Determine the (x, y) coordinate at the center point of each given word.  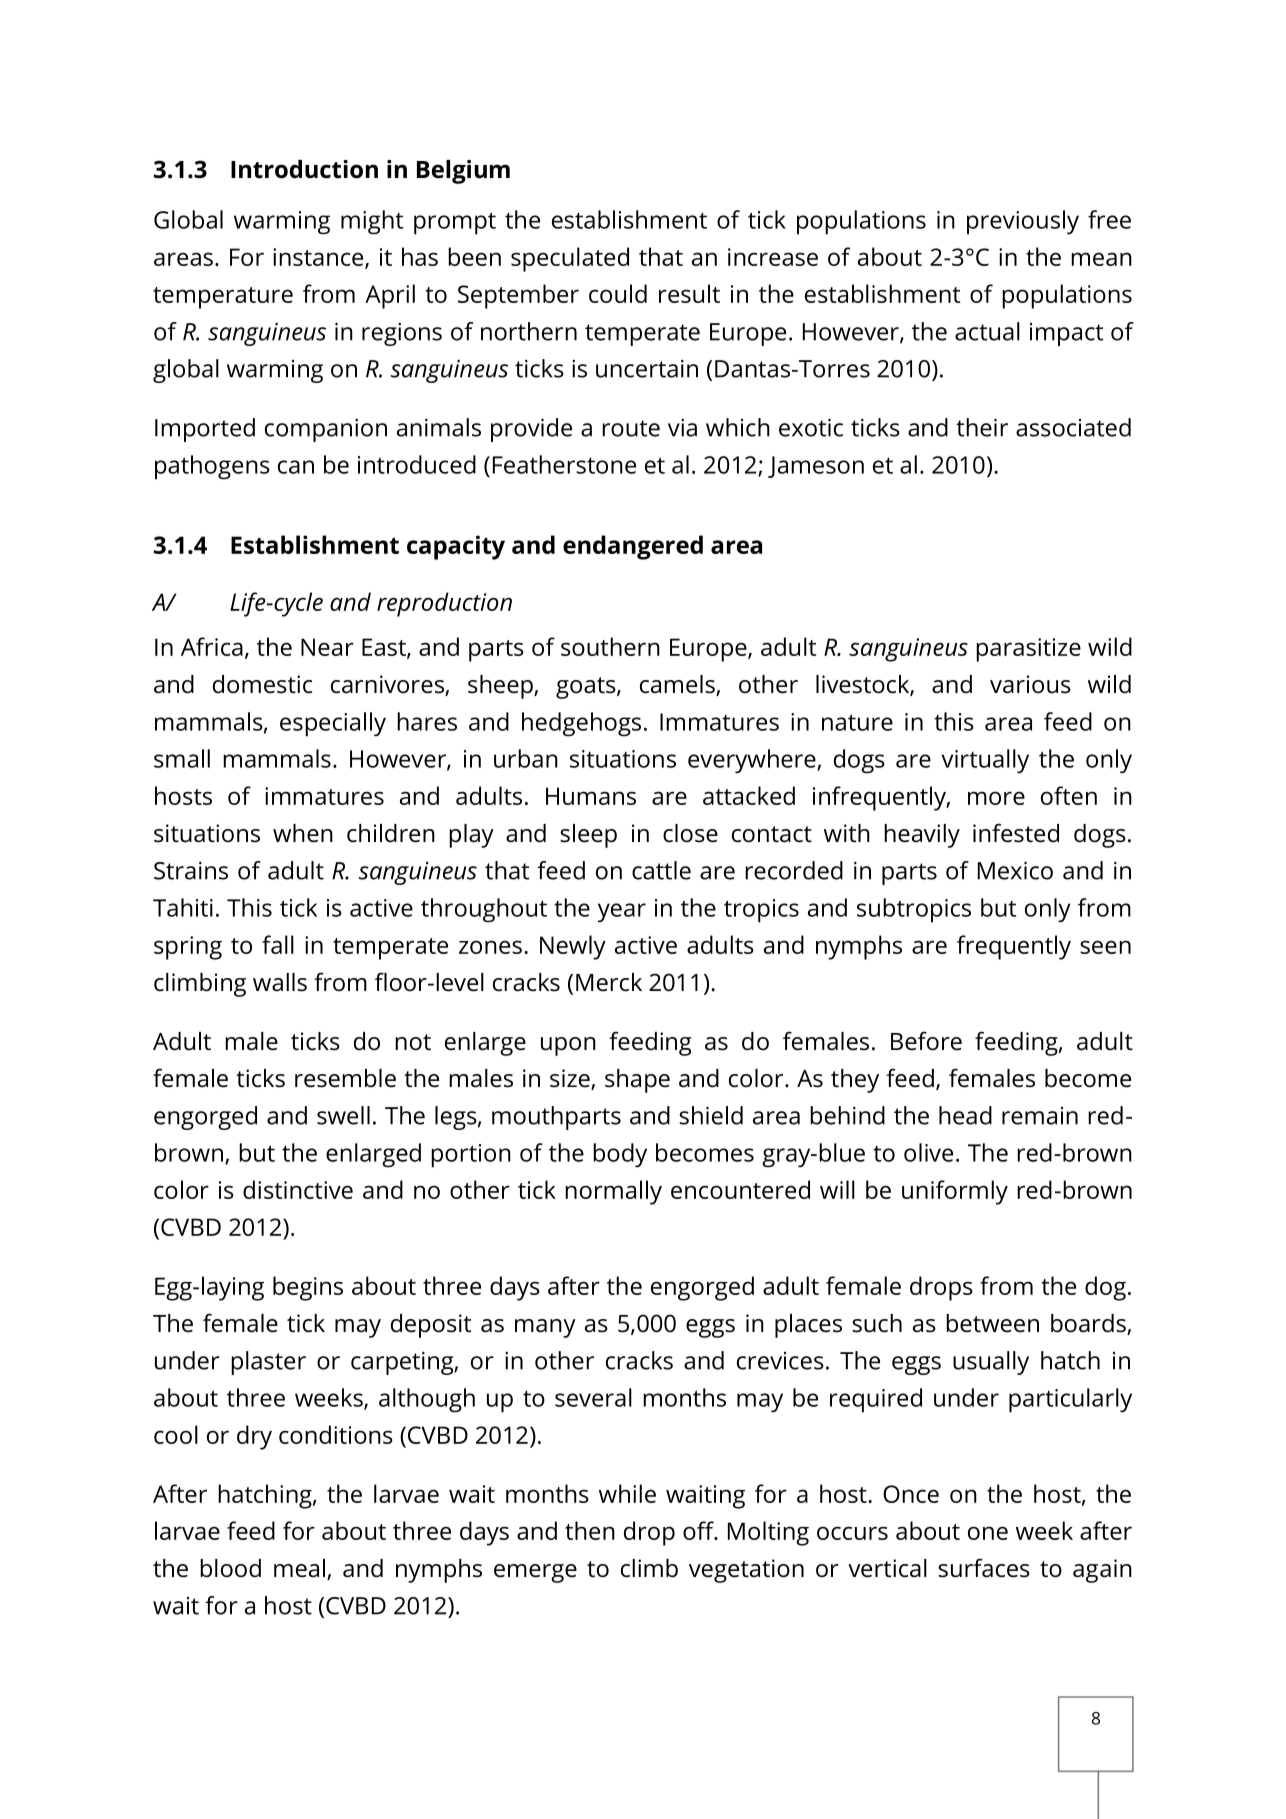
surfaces (984, 1568)
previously (1023, 222)
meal (301, 1569)
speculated (570, 259)
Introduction (304, 169)
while (627, 1493)
